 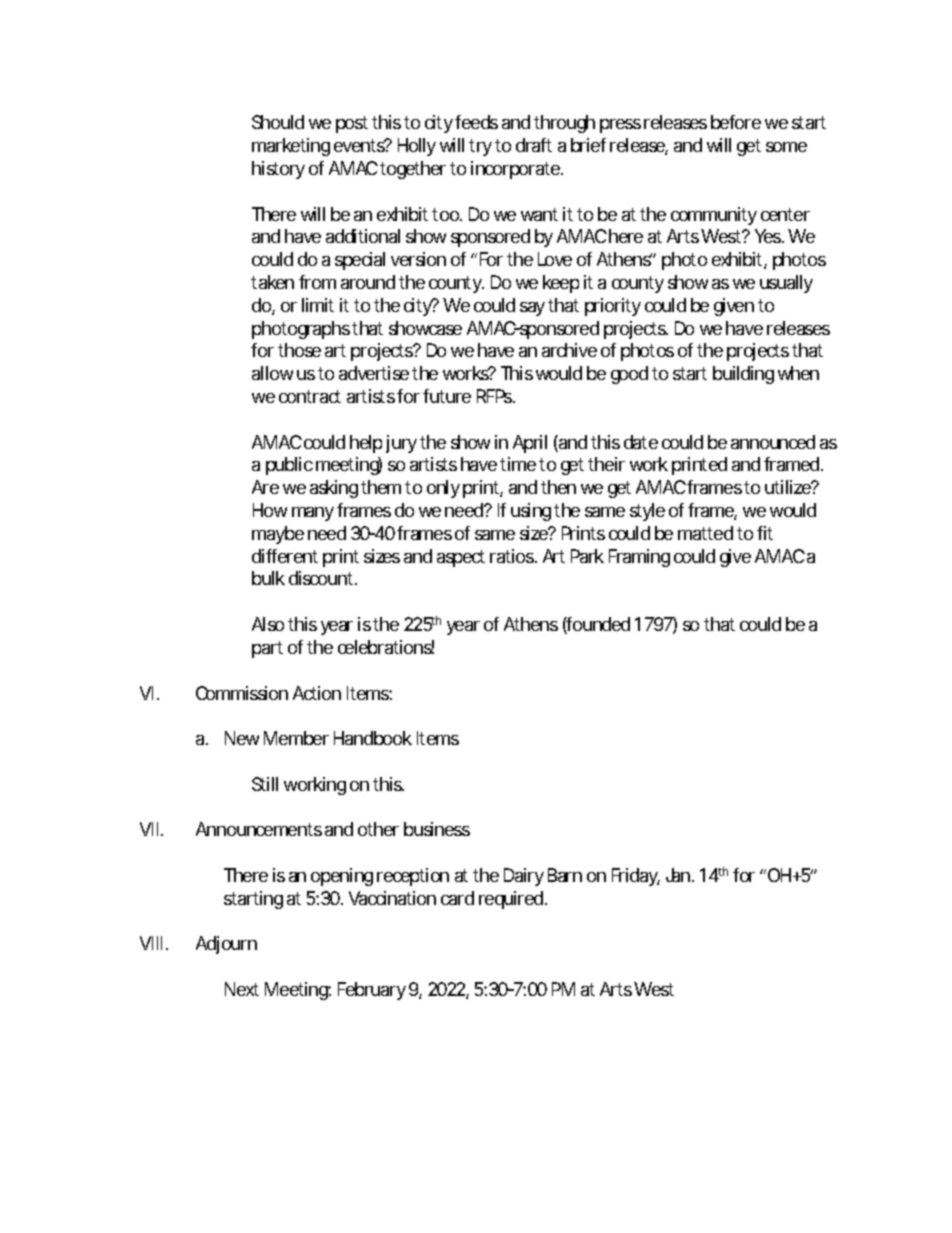 What do you see at coordinates (242, 989) in the page?
I see `Next` at bounding box center [242, 989].
